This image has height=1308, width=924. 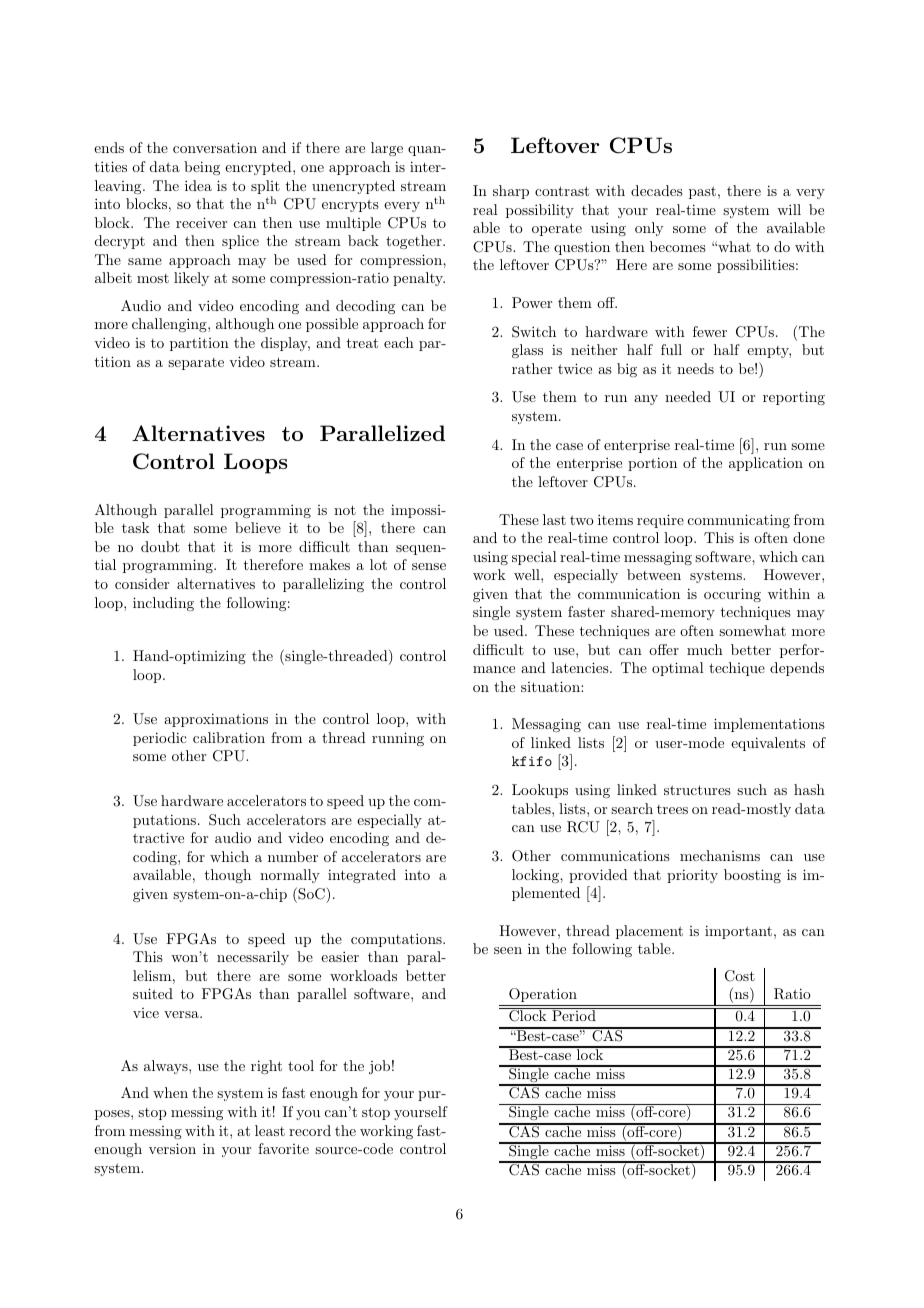 What do you see at coordinates (705, 649) in the image?
I see `much` at bounding box center [705, 649].
